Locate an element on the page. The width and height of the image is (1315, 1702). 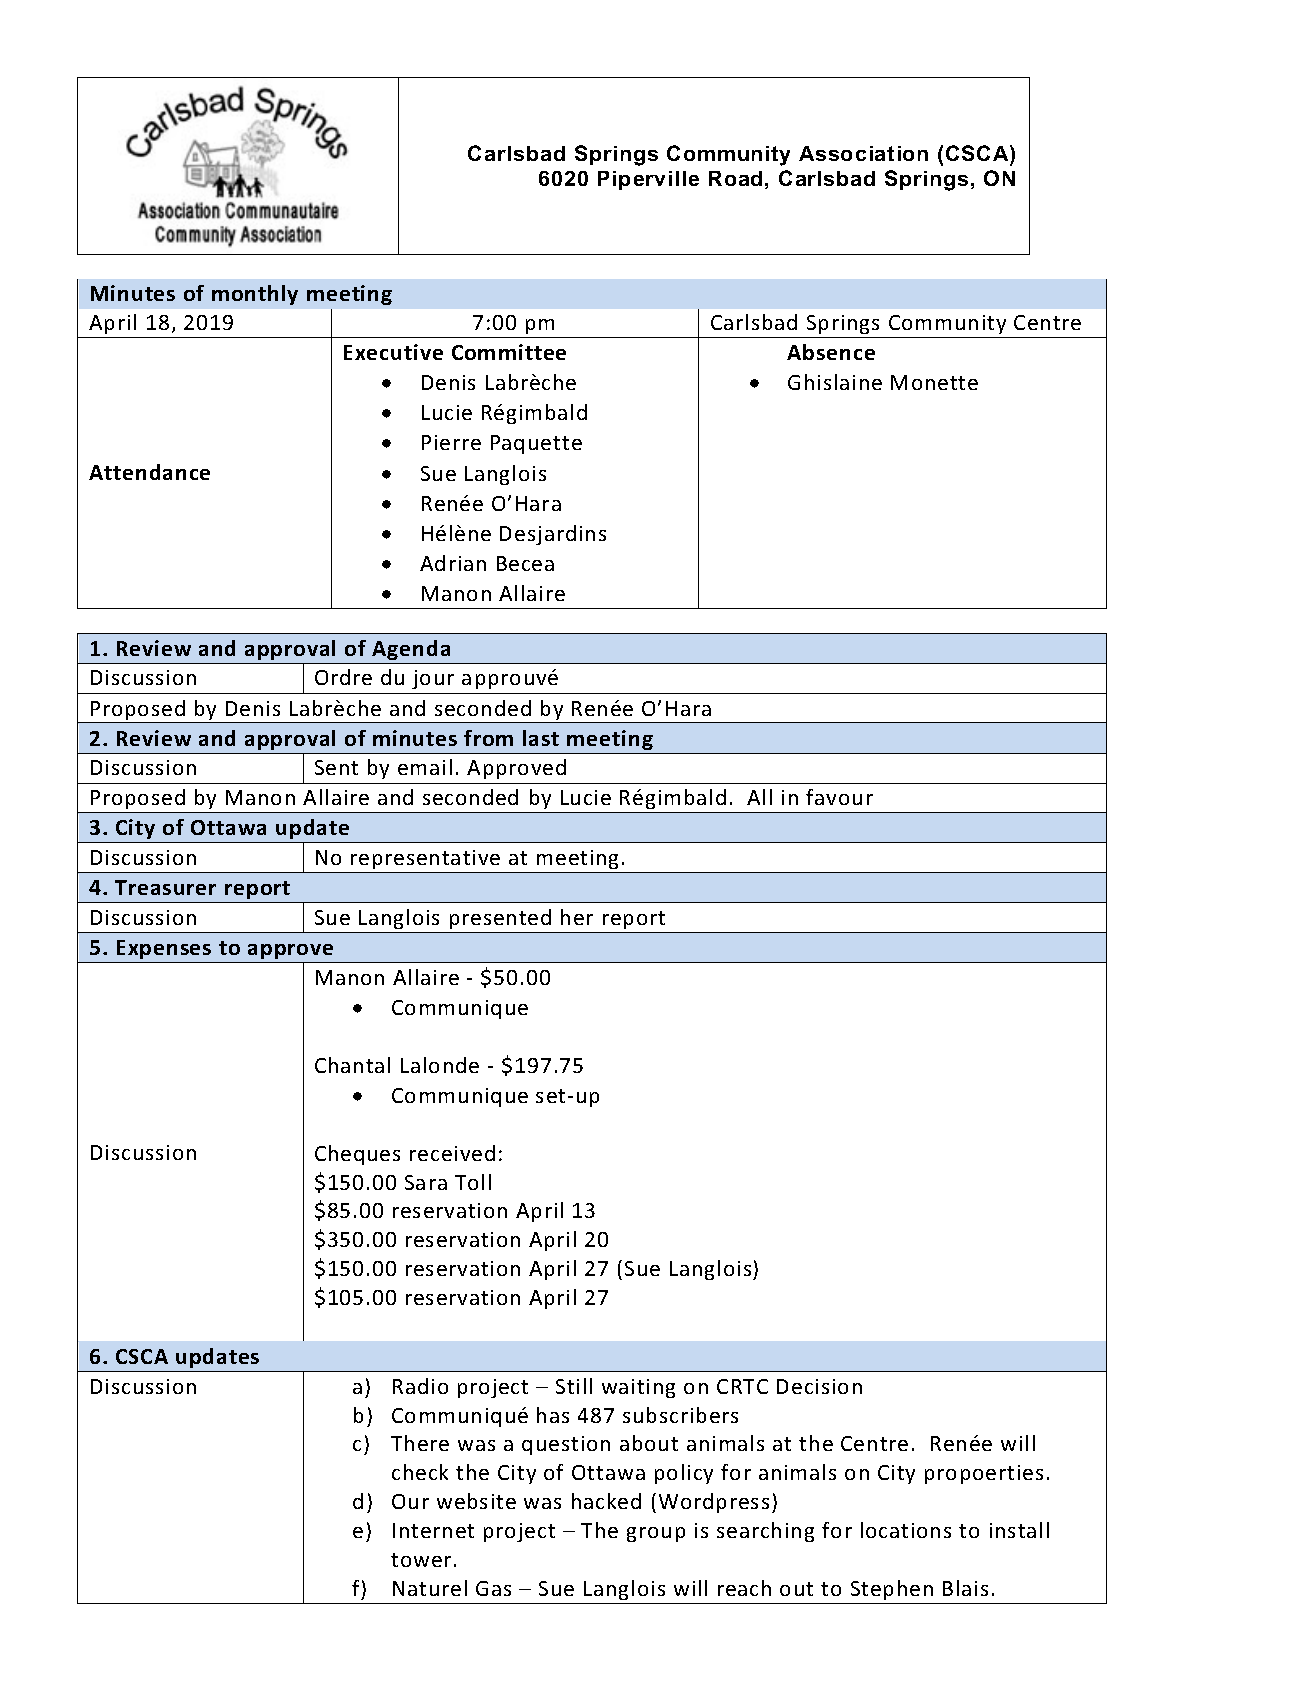
locations is located at coordinates (906, 1530).
